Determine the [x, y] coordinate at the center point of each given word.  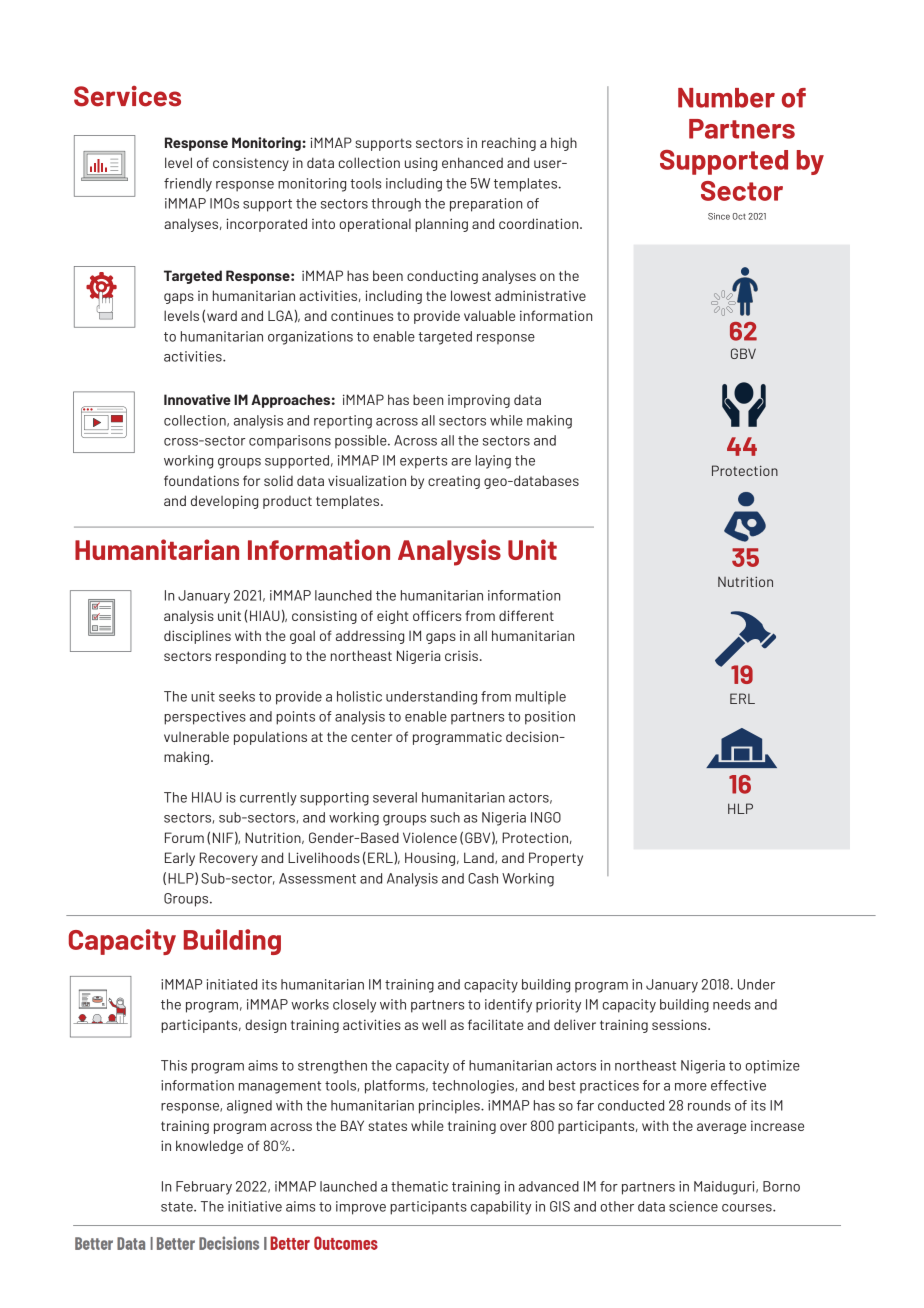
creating [454, 482]
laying [493, 462]
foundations [201, 480]
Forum [184, 837]
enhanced [472, 162]
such [445, 817]
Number [726, 98]
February [204, 1188]
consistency [251, 164]
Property [556, 859]
